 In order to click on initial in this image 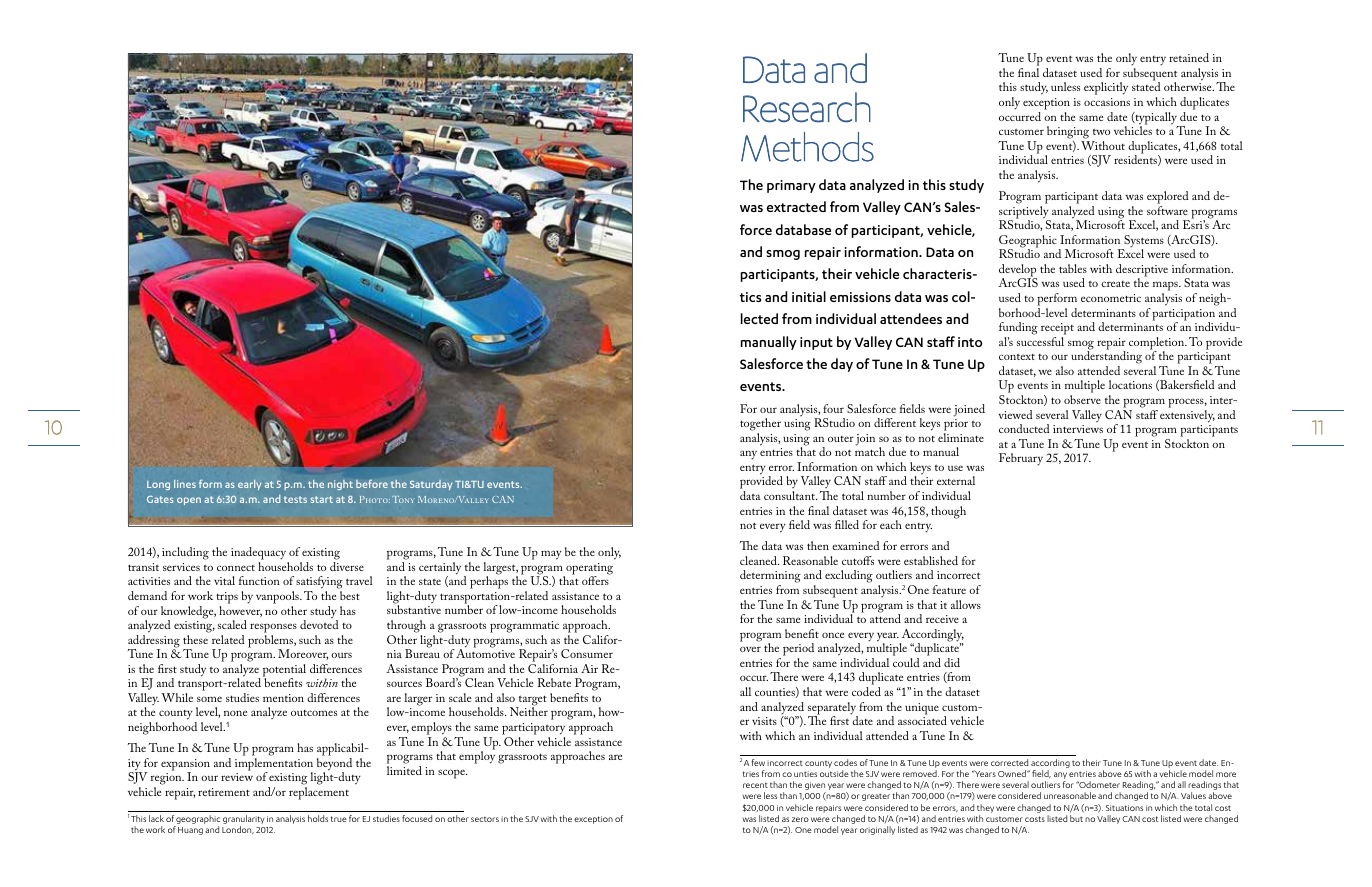, I will do `click(809, 296)`.
